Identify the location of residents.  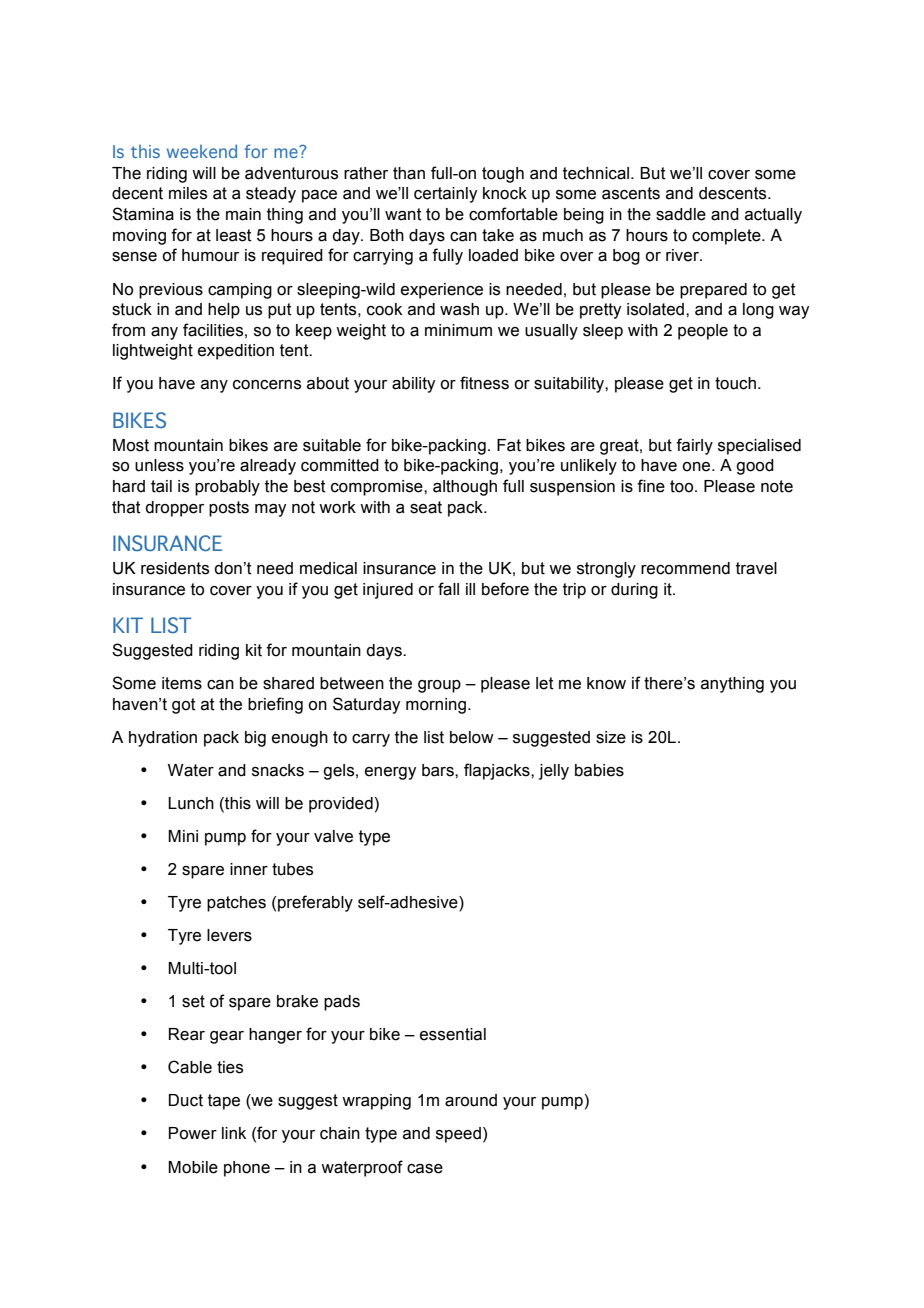
(175, 568).
